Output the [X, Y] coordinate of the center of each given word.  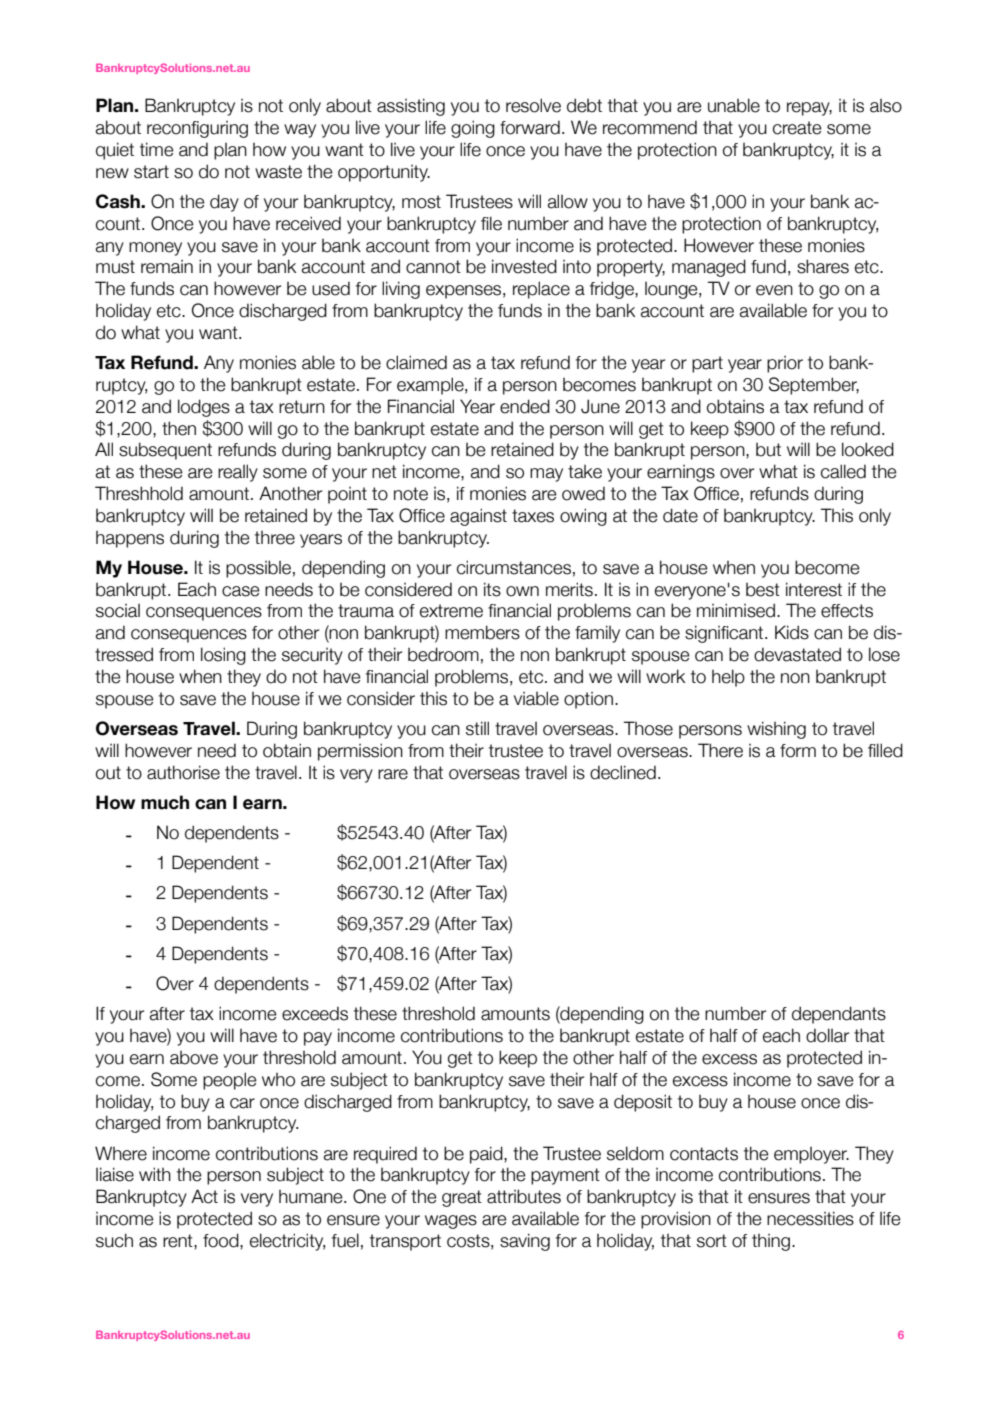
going [473, 129]
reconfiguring [197, 129]
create [797, 128]
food [222, 1240]
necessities [810, 1218]
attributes [524, 1196]
